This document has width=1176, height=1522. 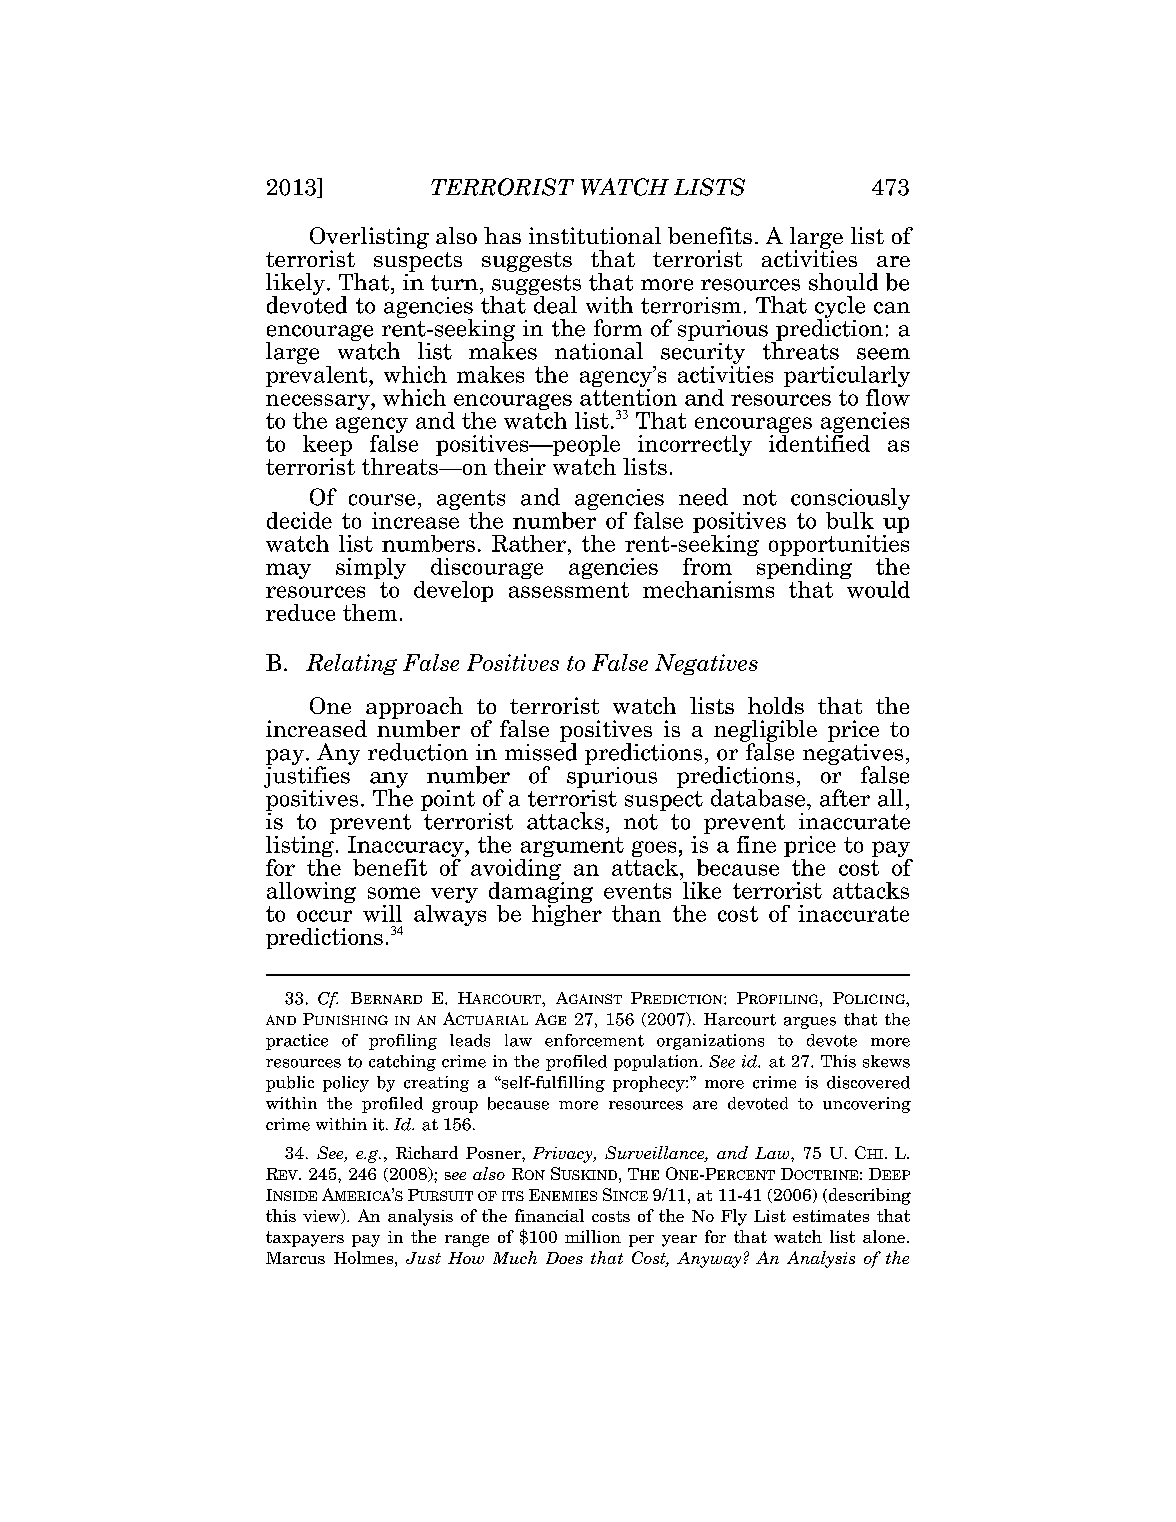 What do you see at coordinates (593, 1236) in the document?
I see `million` at bounding box center [593, 1236].
